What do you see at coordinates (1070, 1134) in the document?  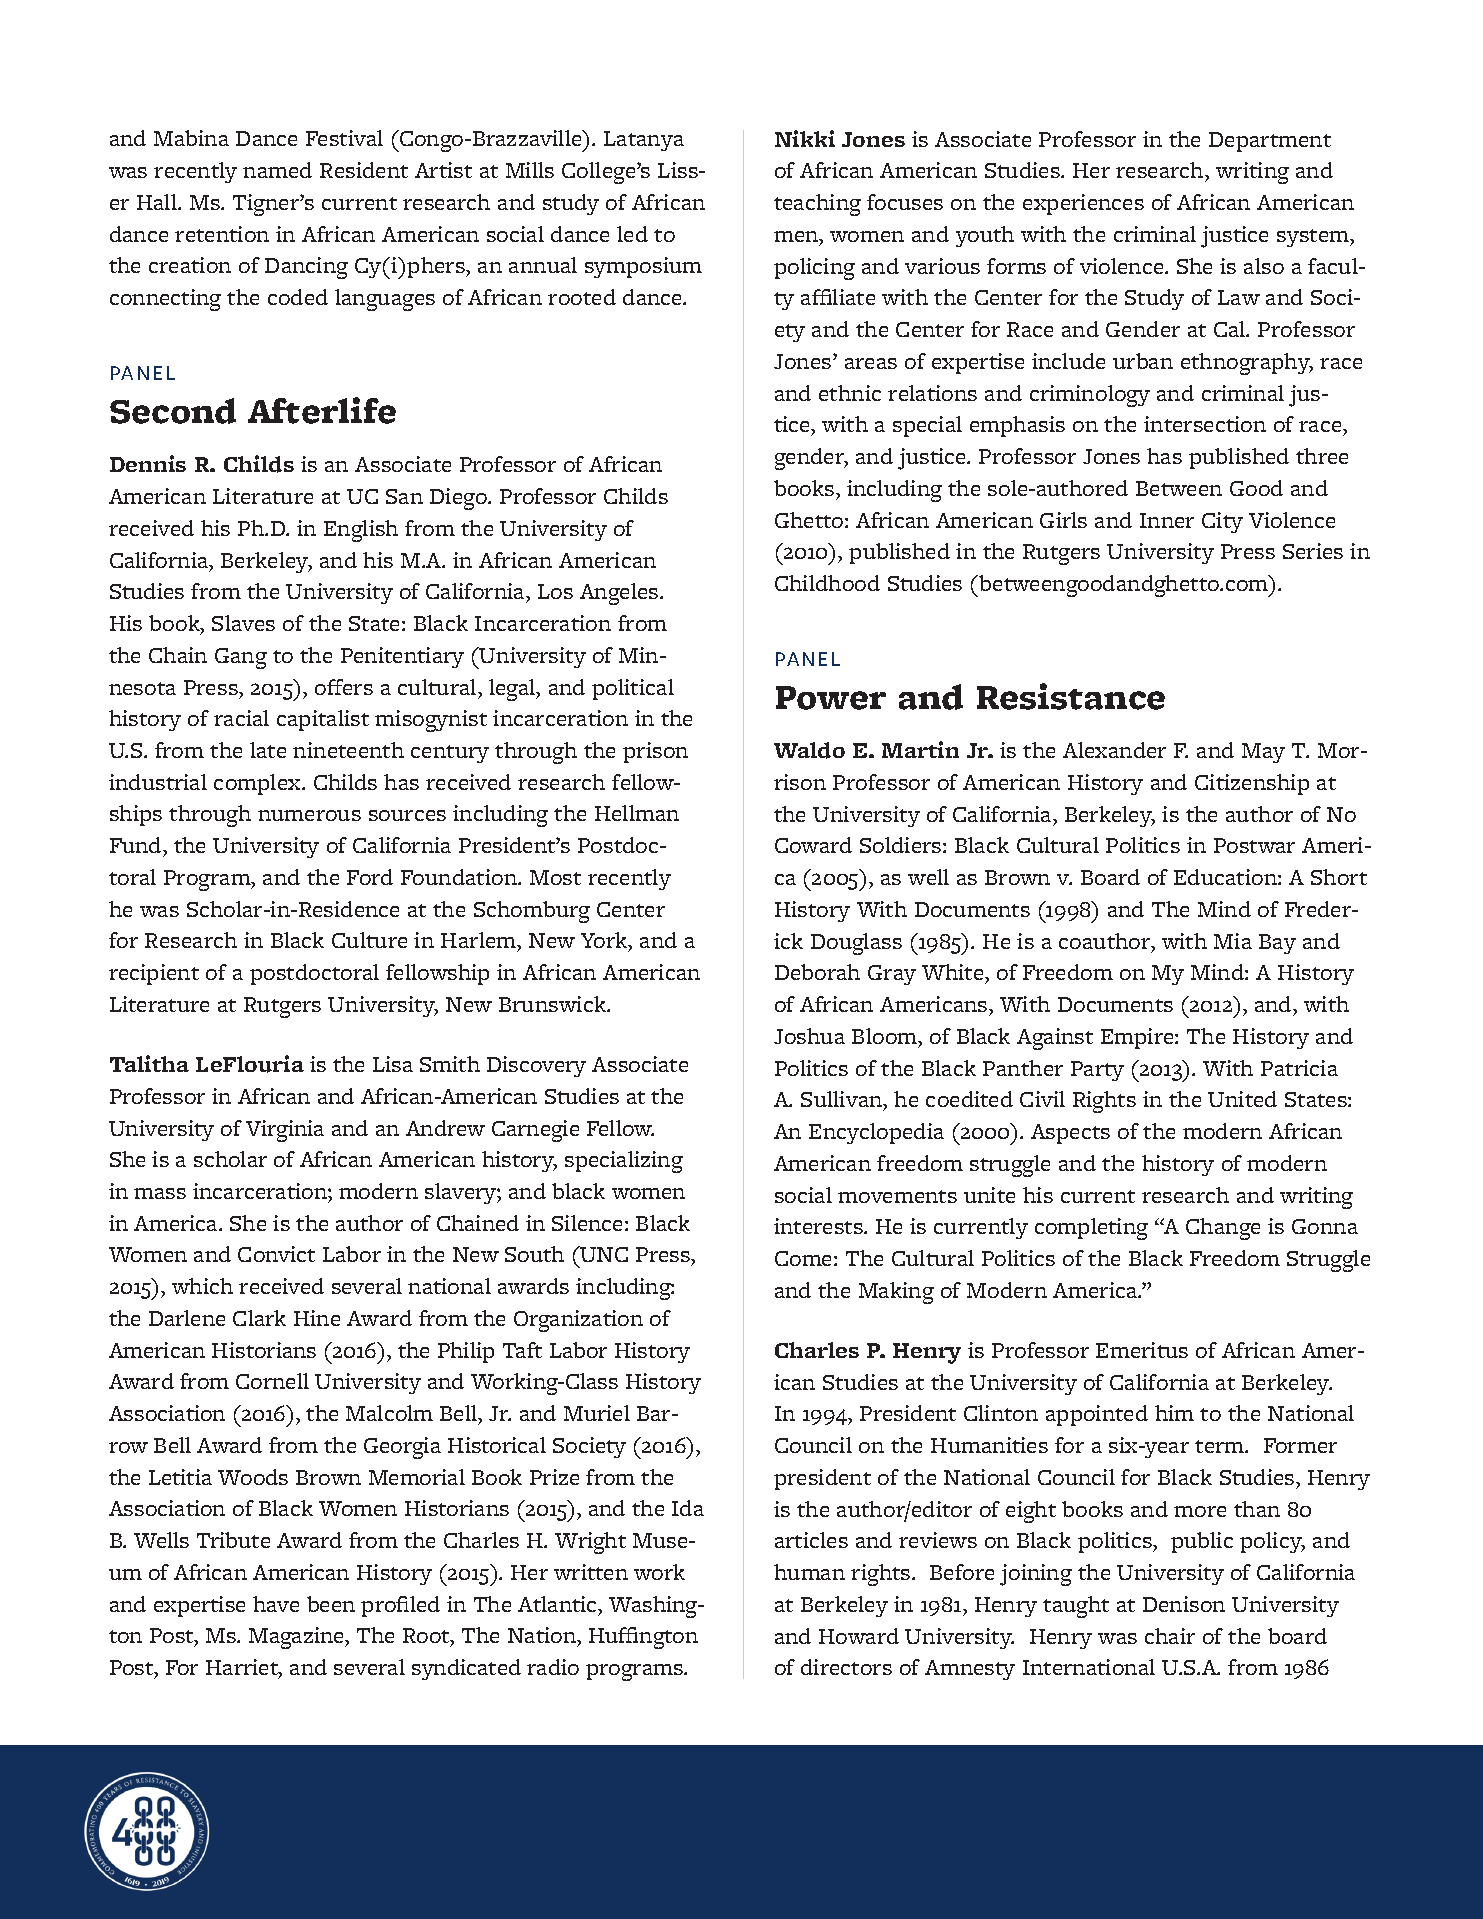 I see `Aspects` at bounding box center [1070, 1134].
